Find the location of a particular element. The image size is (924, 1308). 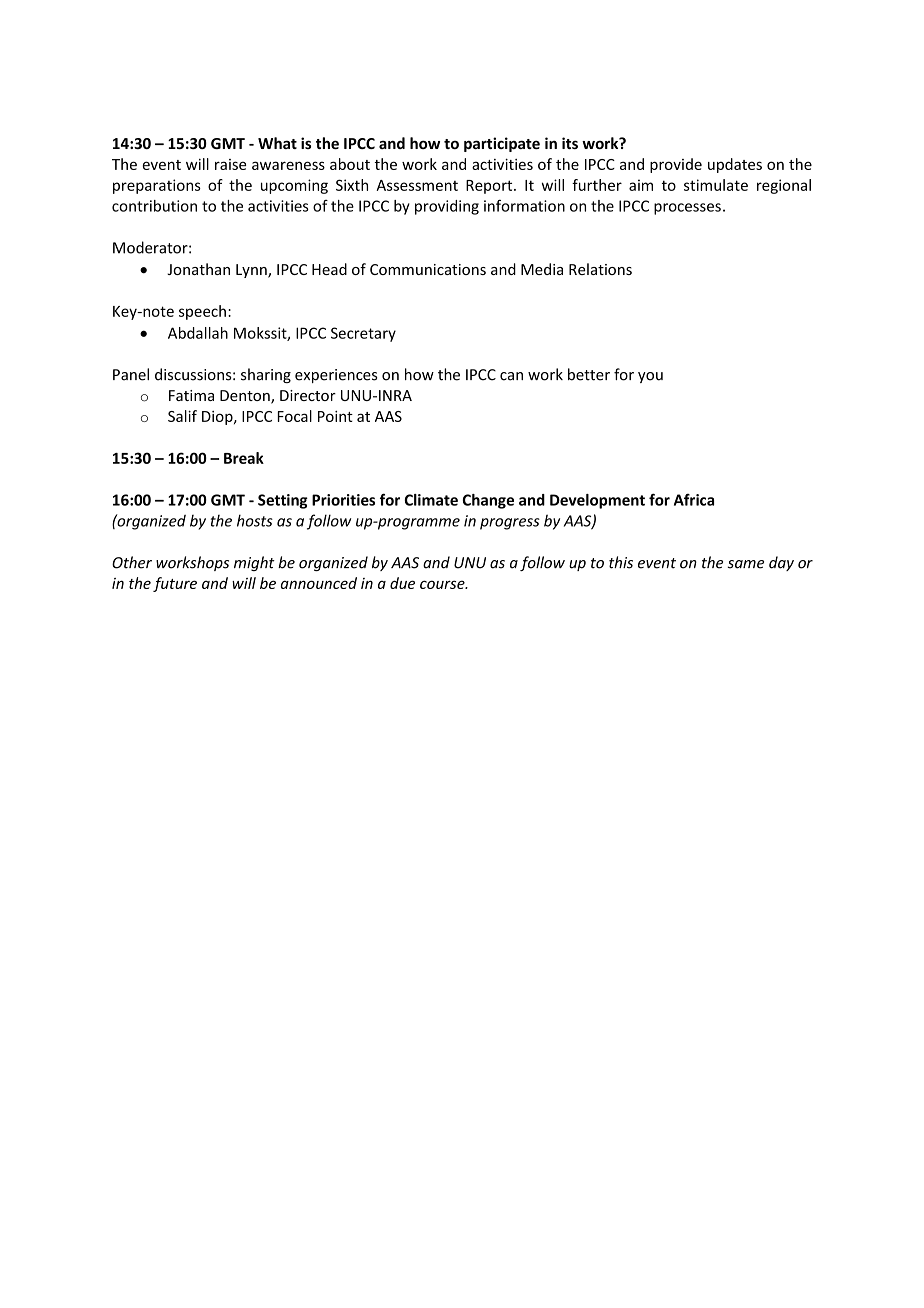

can is located at coordinates (511, 376).
